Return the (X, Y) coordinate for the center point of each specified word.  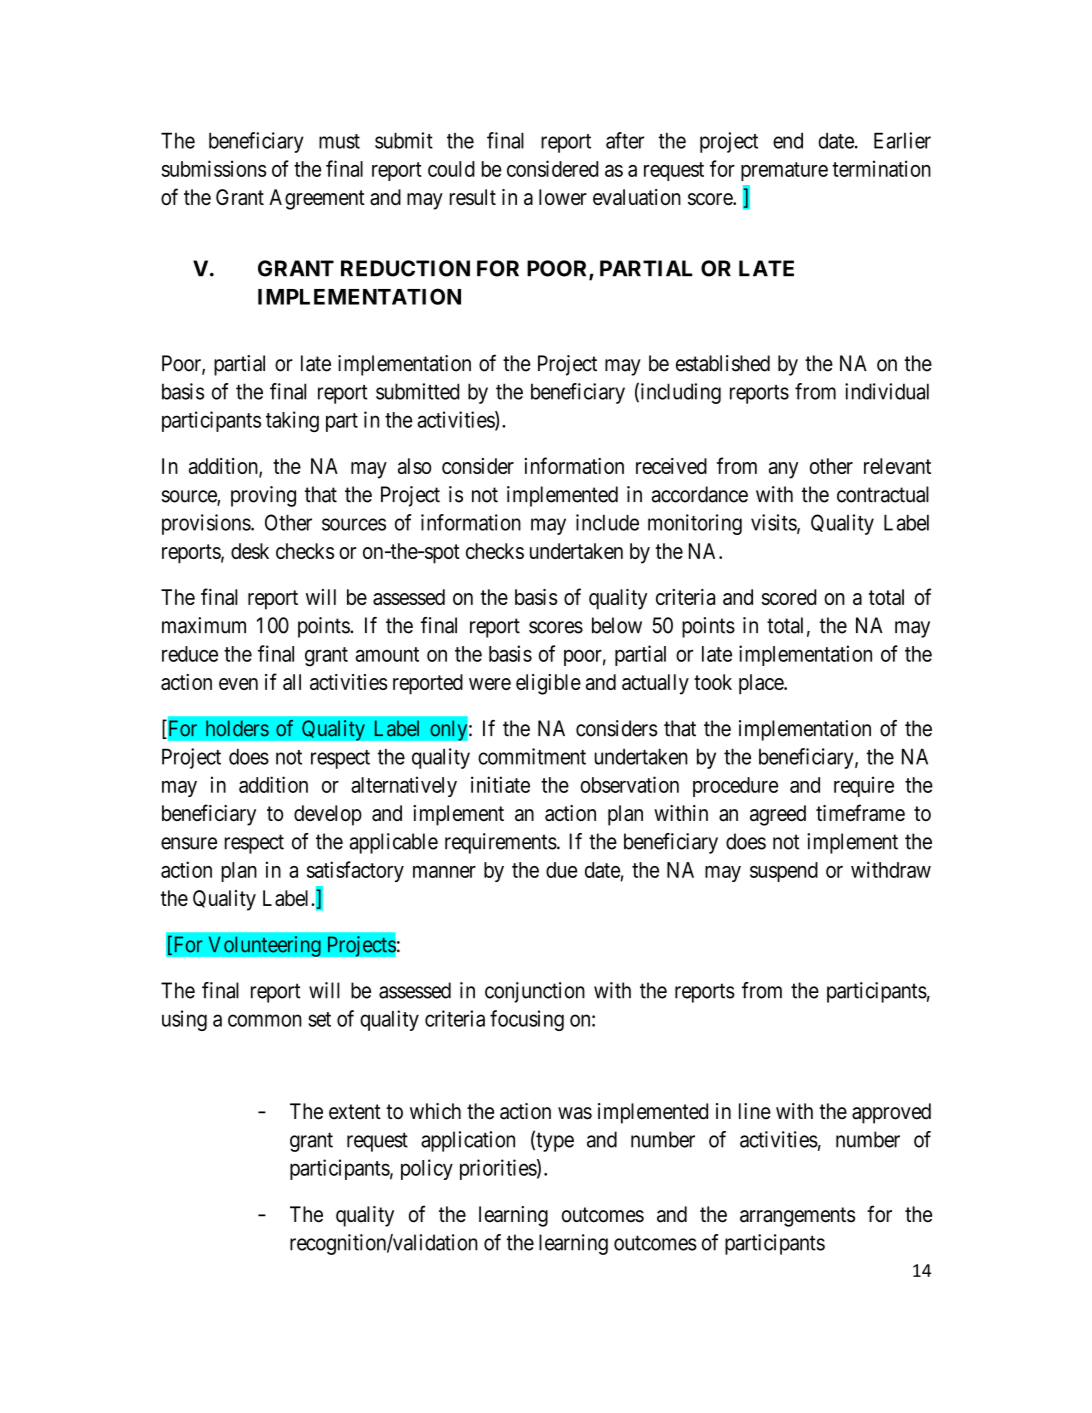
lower (563, 197)
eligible (548, 684)
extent (355, 1112)
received (671, 466)
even (238, 684)
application (468, 1141)
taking (292, 421)
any (783, 470)
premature (784, 171)
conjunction (535, 992)
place (762, 684)
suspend (784, 872)
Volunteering (264, 946)
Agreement (317, 199)
